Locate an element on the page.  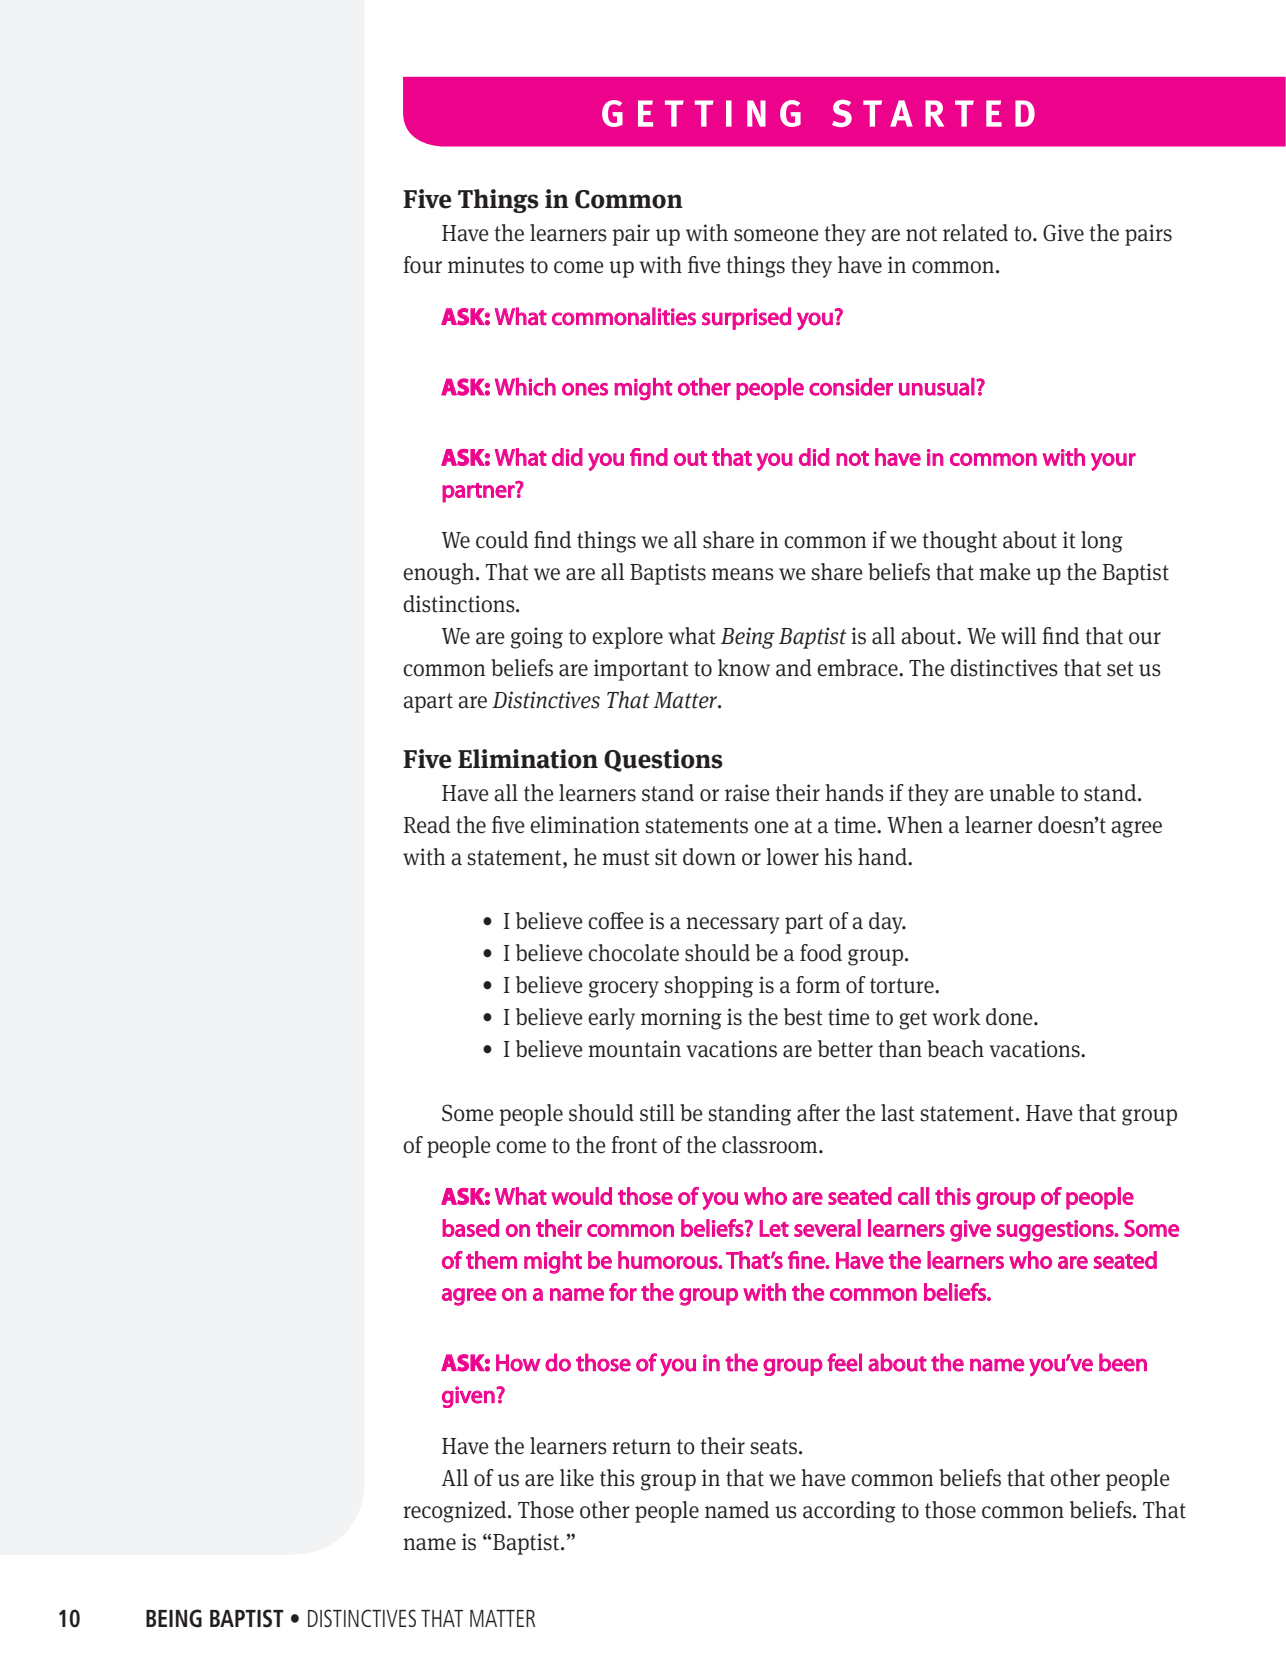
seats is located at coordinates (775, 1447).
